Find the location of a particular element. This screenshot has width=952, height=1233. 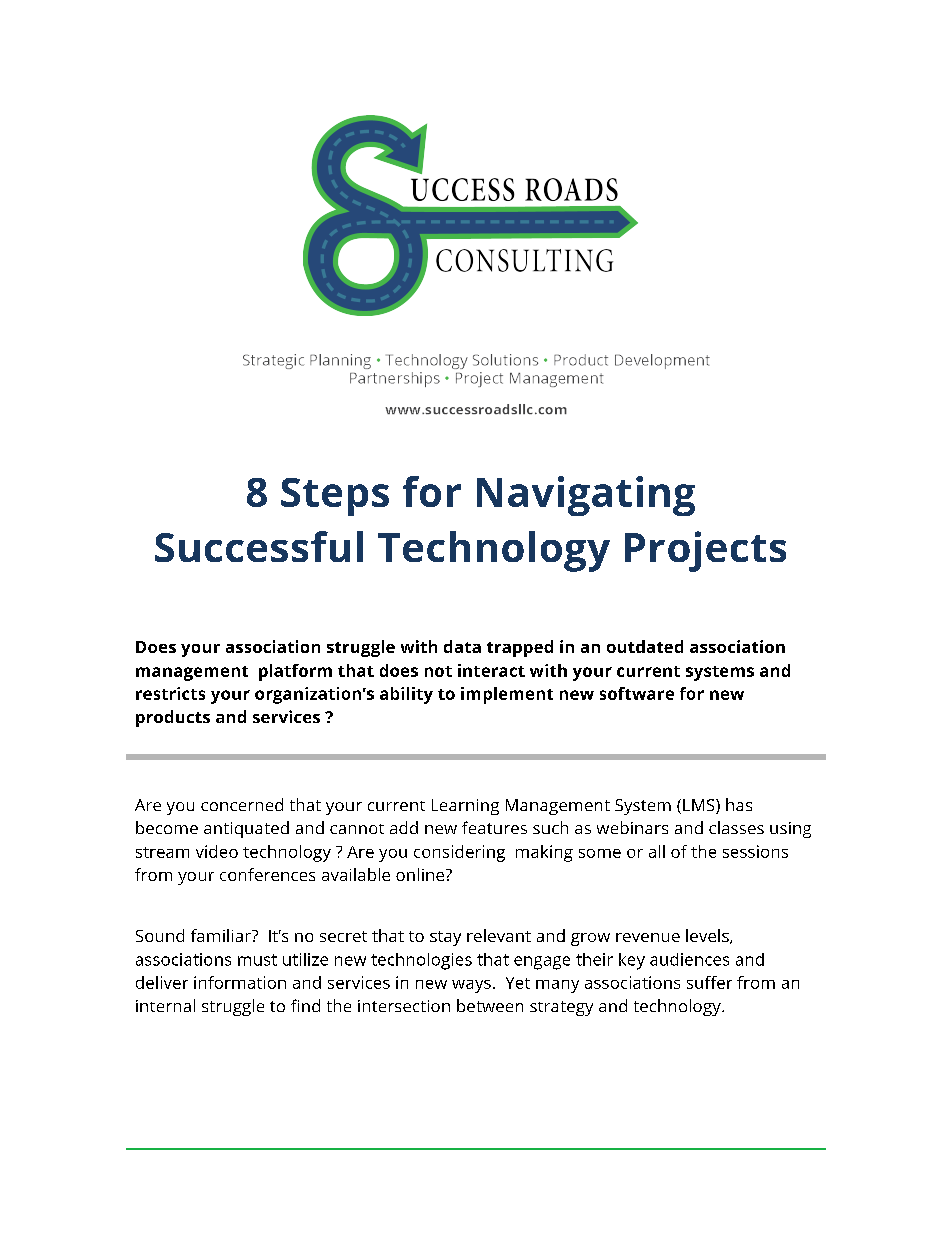

suffer is located at coordinates (709, 982).
